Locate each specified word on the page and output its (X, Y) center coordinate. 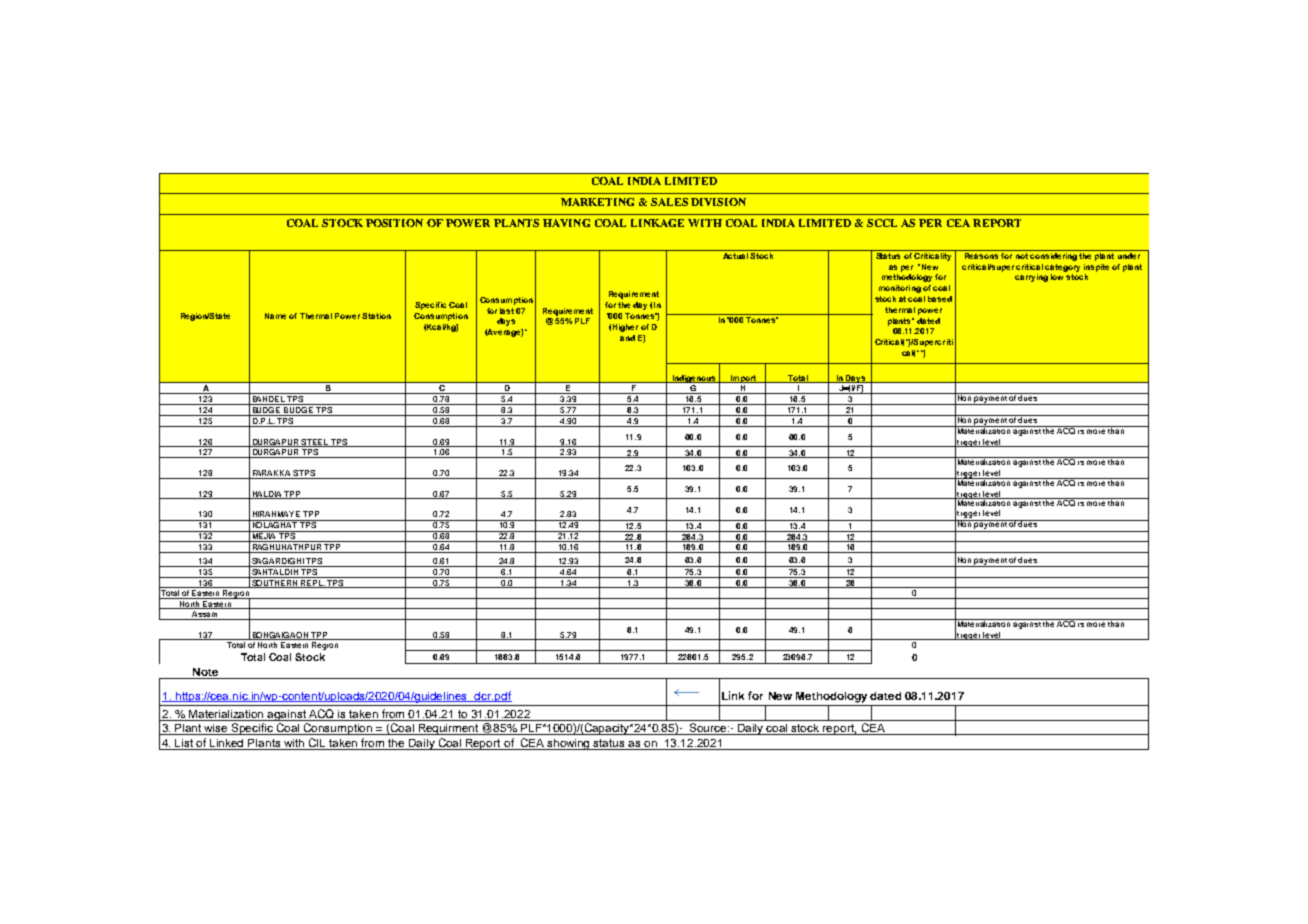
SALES (669, 202)
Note (205, 672)
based (940, 299)
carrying (1031, 278)
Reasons (981, 254)
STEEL (315, 443)
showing (569, 744)
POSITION (394, 223)
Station (376, 316)
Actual (735, 254)
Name (275, 316)
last (507, 311)
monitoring (900, 289)
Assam (205, 615)
